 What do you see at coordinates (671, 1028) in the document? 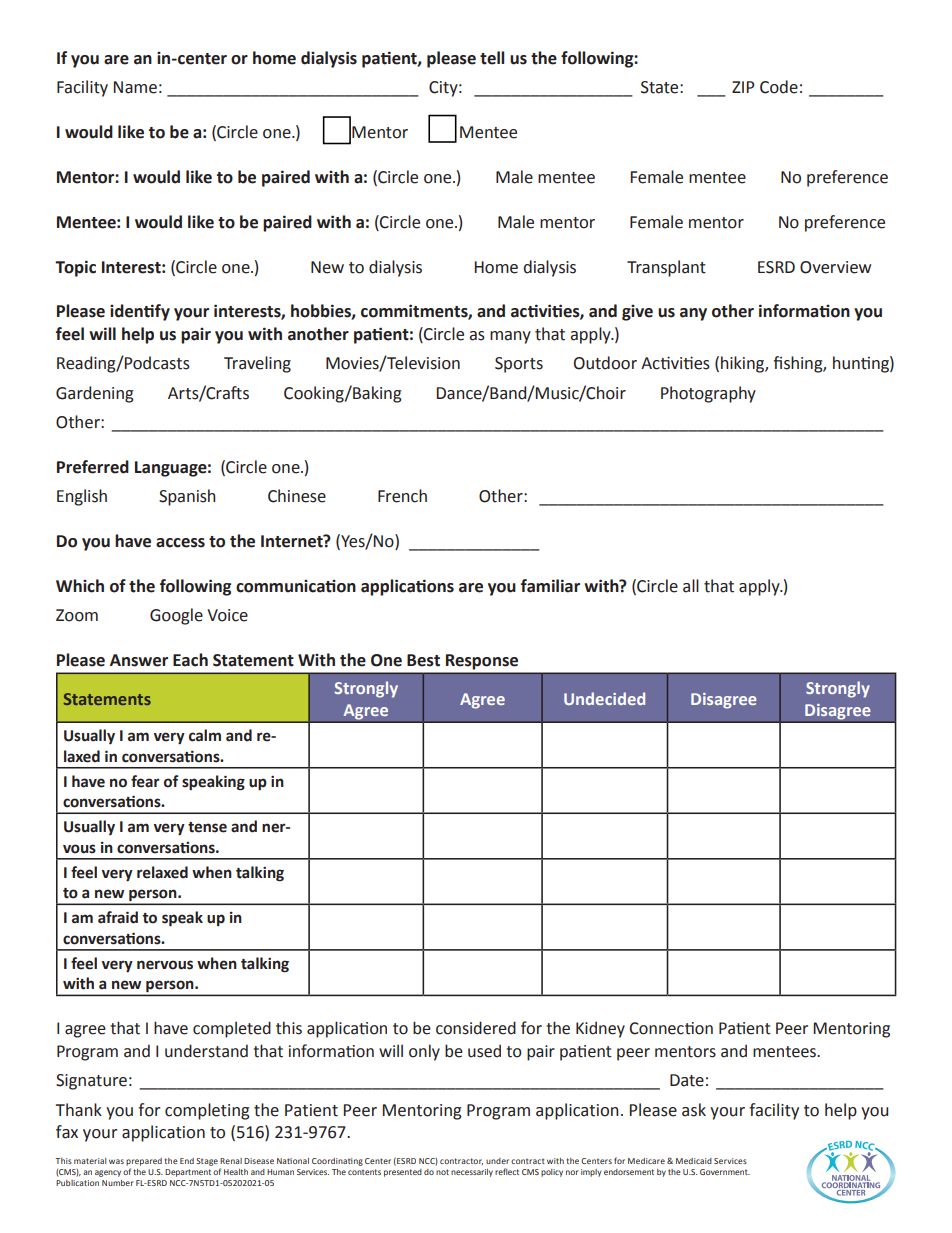
I see `Connection` at bounding box center [671, 1028].
